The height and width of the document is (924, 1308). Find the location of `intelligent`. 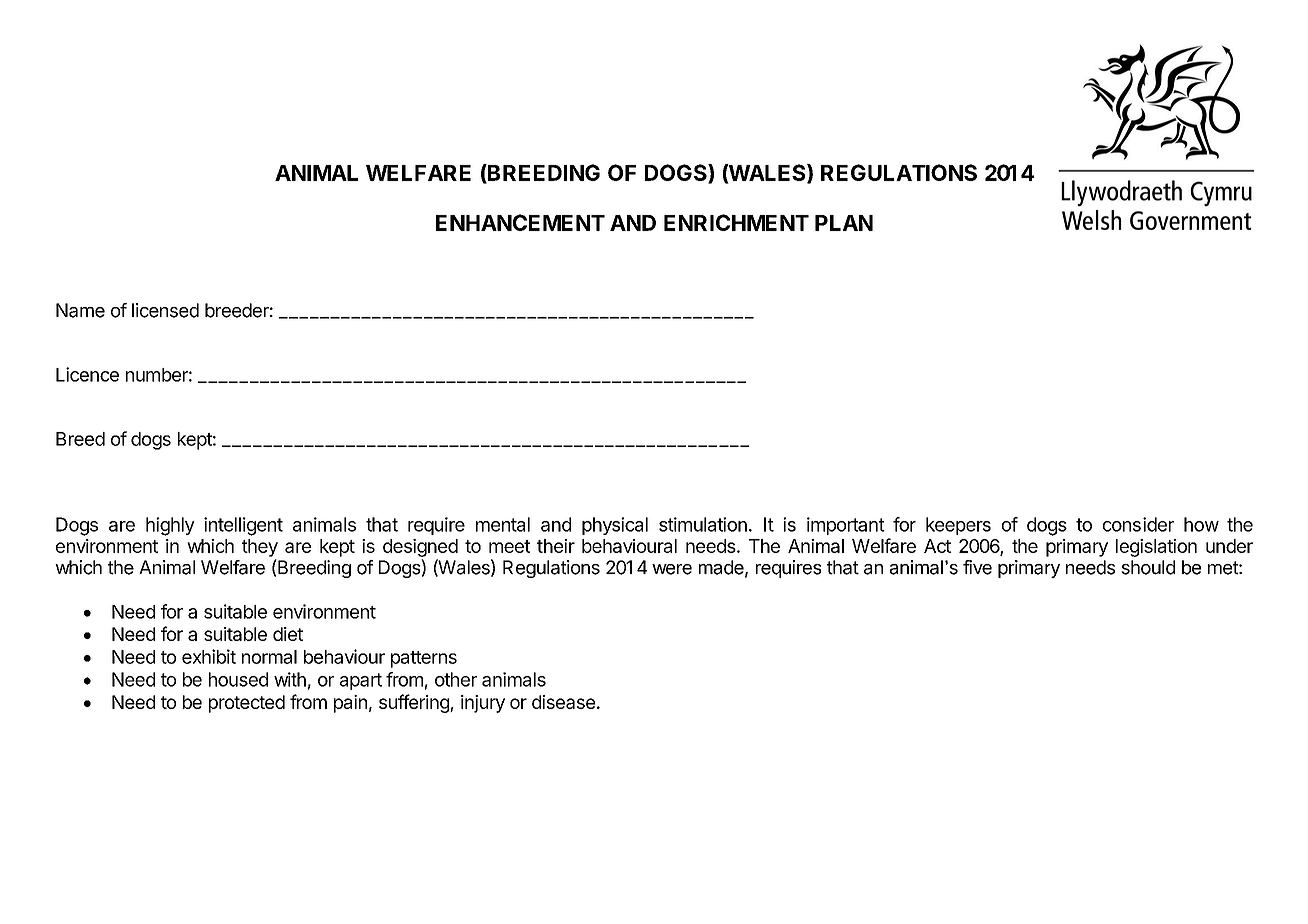

intelligent is located at coordinates (243, 526).
